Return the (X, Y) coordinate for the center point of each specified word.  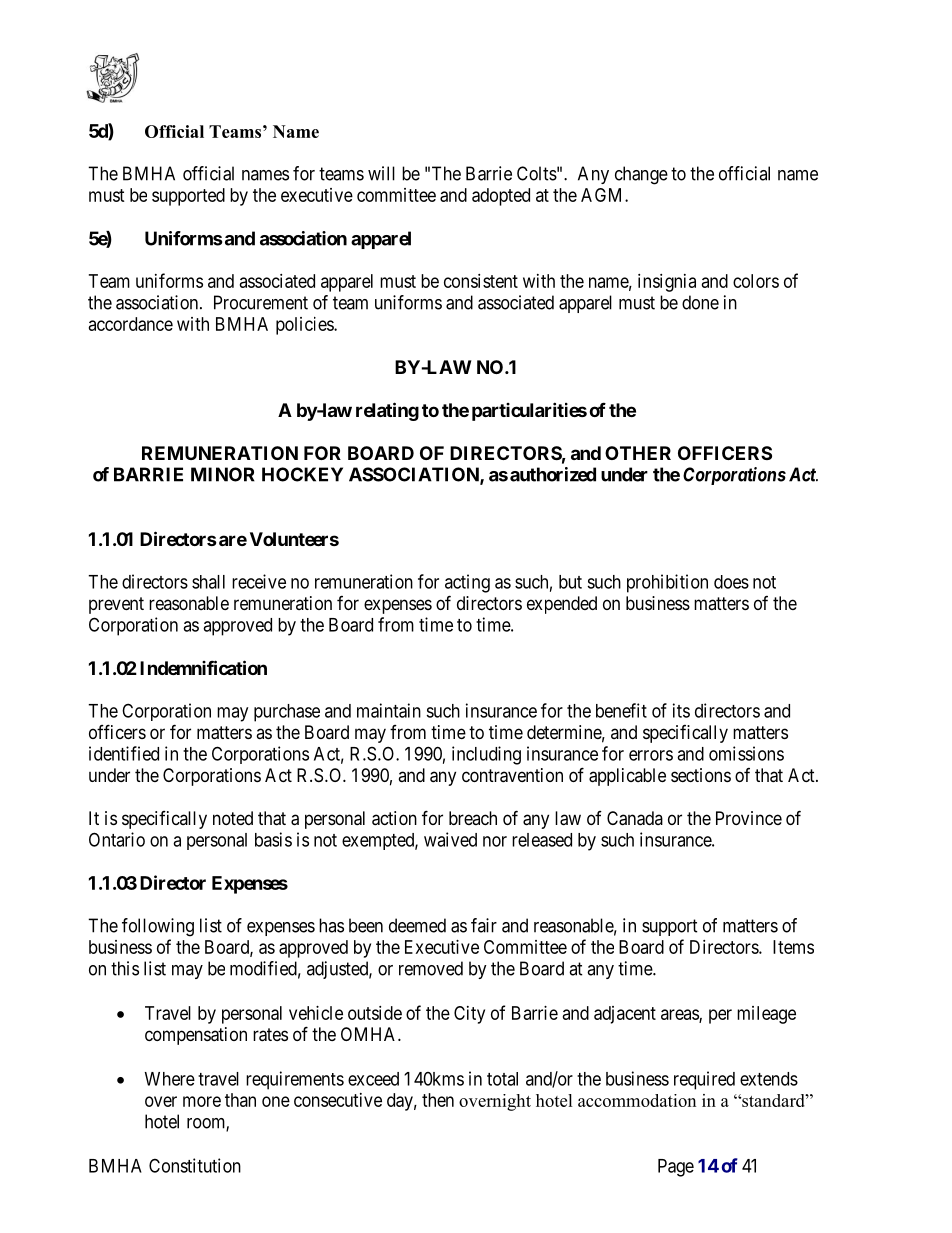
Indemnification (203, 667)
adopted (501, 197)
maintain (389, 710)
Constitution (195, 1165)
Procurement (261, 302)
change (641, 175)
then (438, 1100)
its (681, 710)
